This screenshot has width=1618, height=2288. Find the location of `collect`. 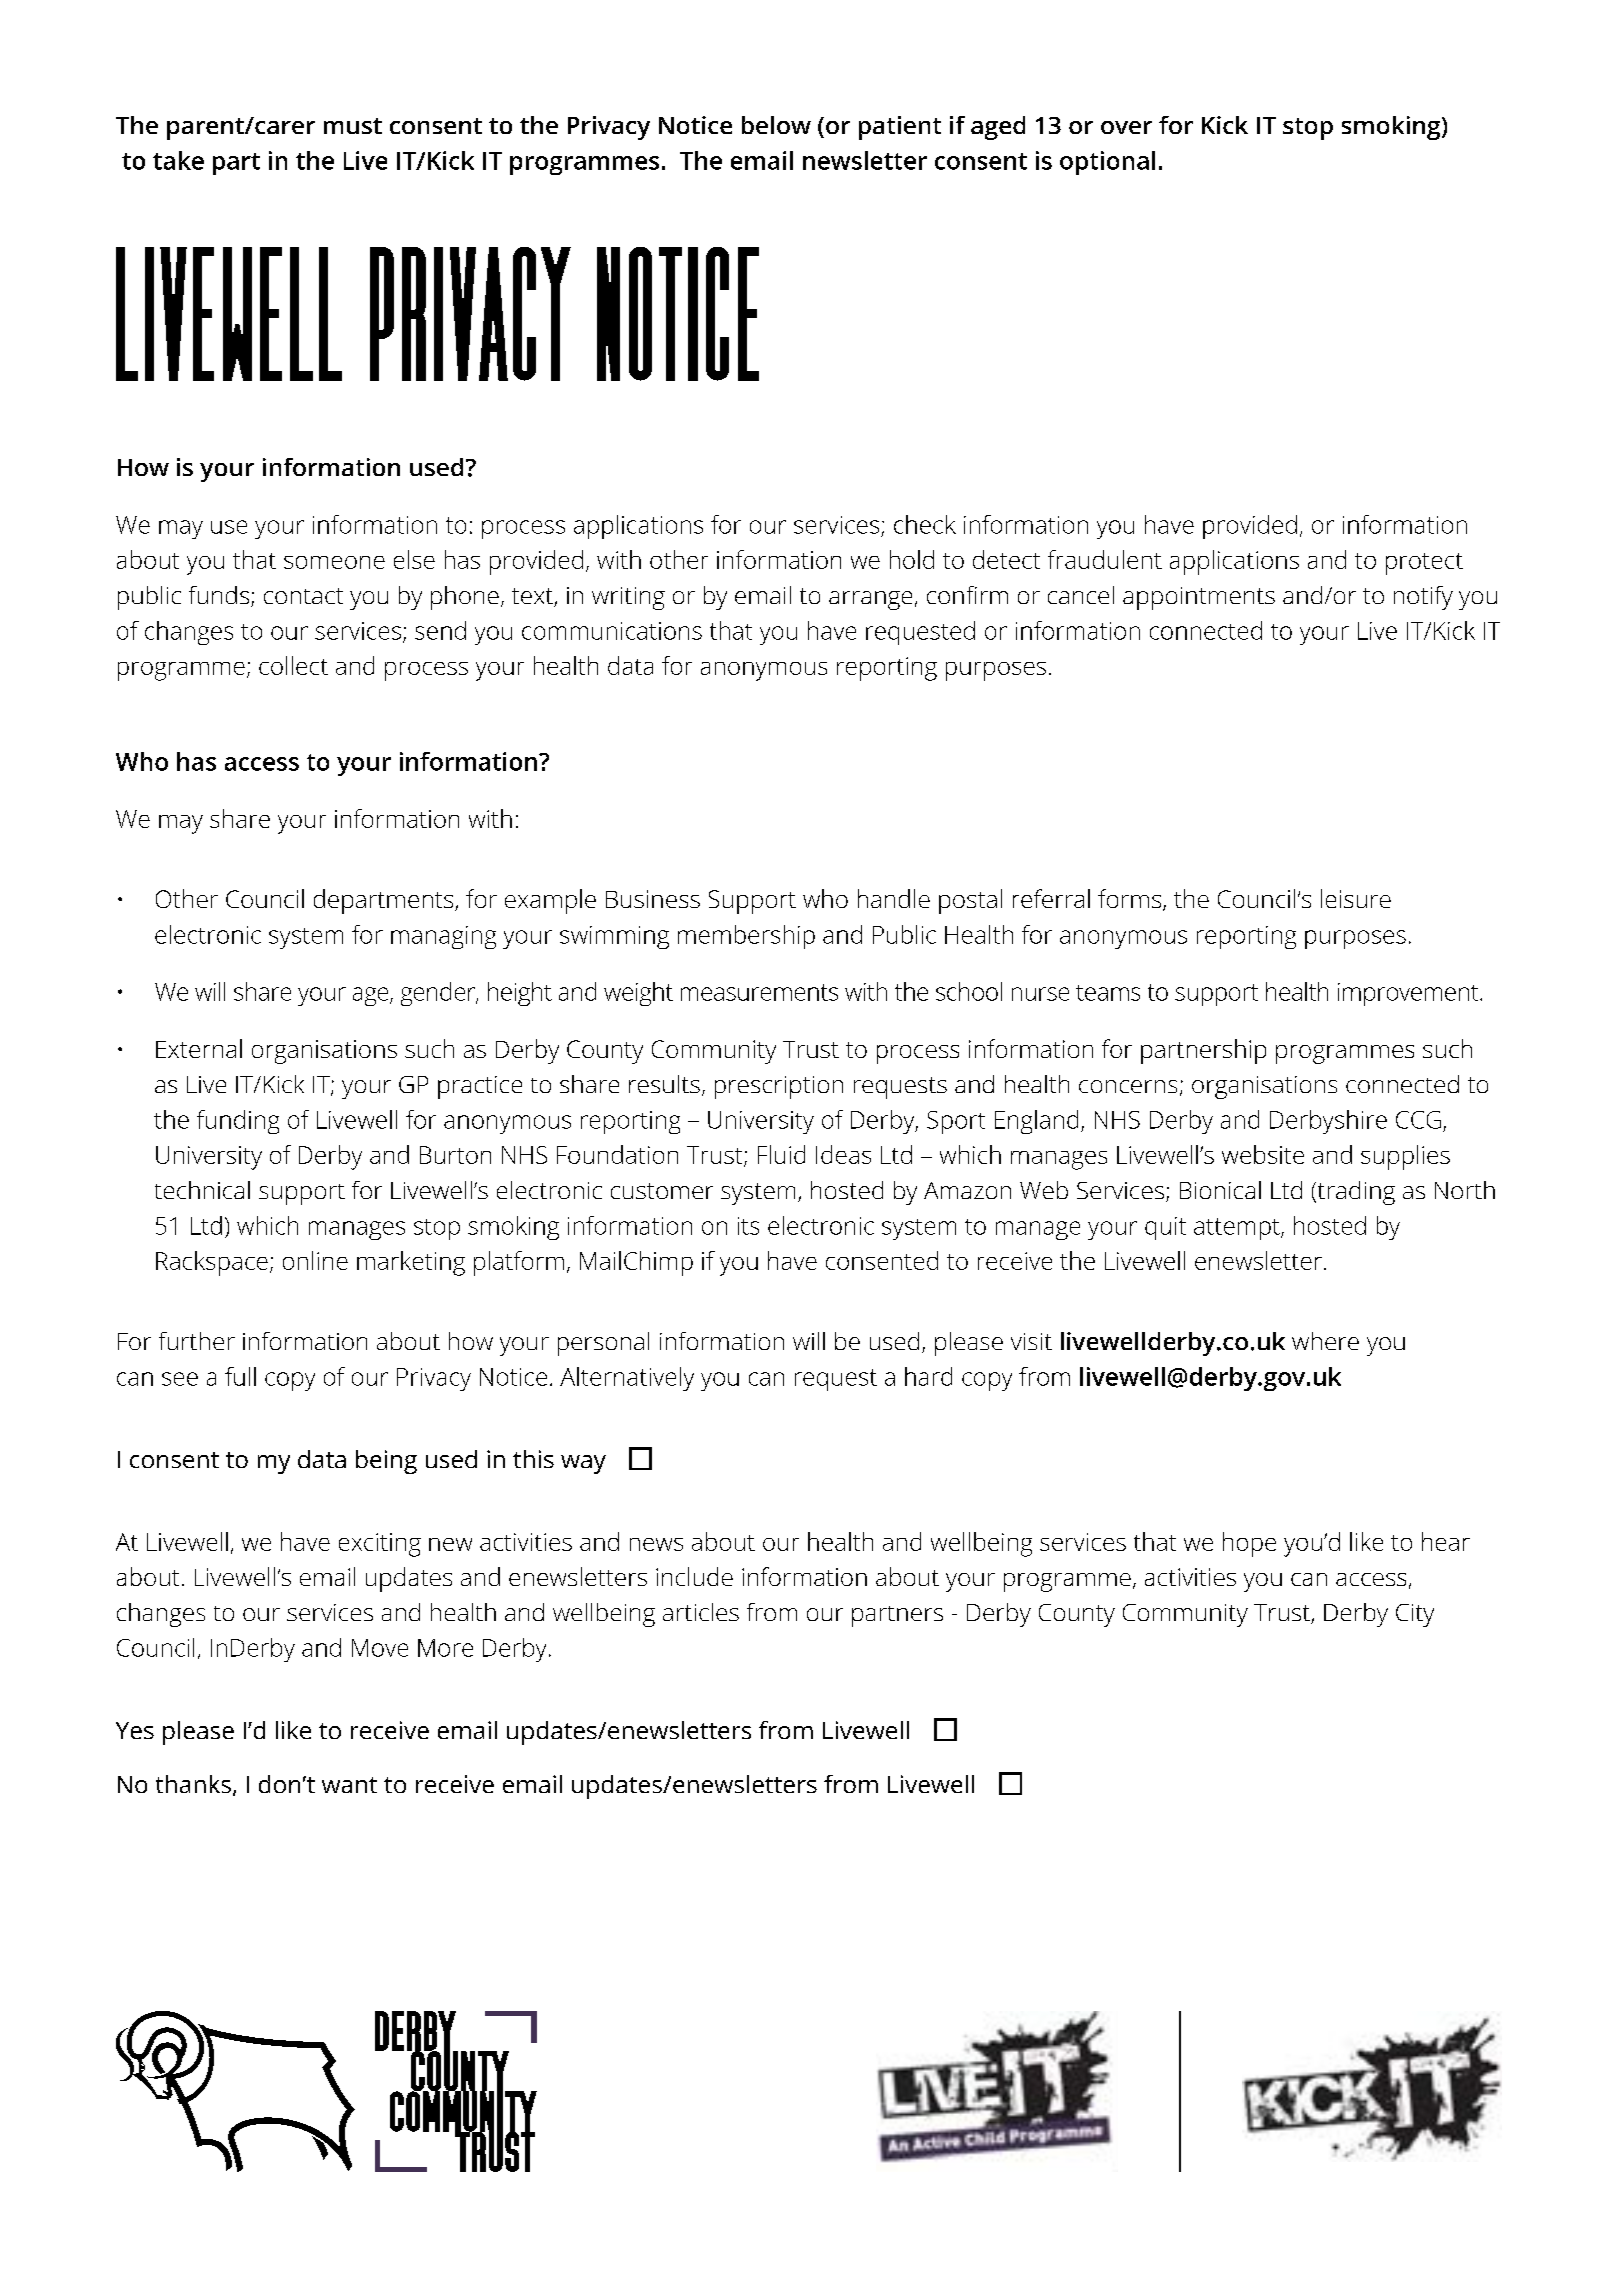

collect is located at coordinates (293, 665).
